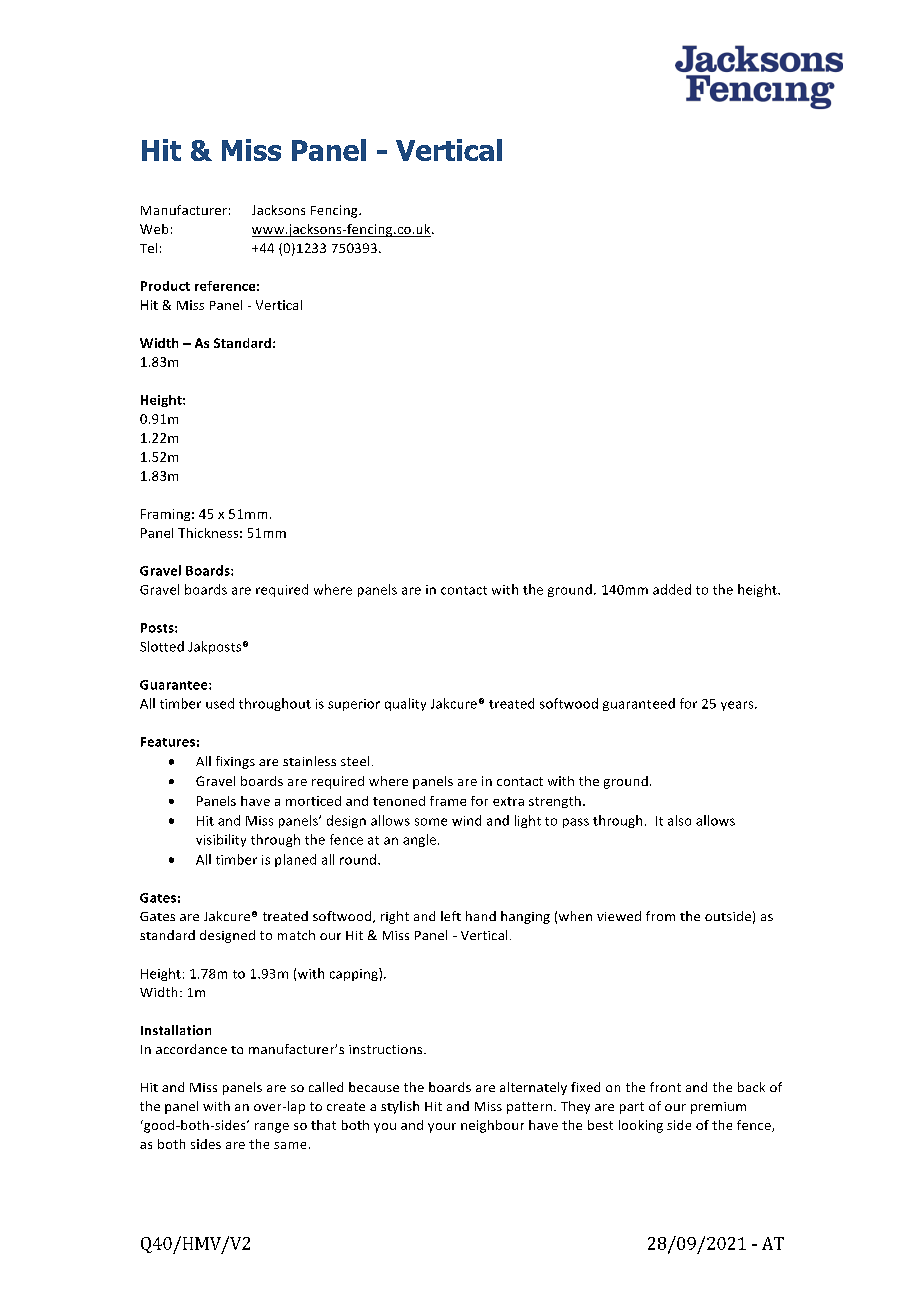 The width and height of the screenshot is (924, 1309). What do you see at coordinates (220, 703) in the screenshot?
I see `used` at bounding box center [220, 703].
